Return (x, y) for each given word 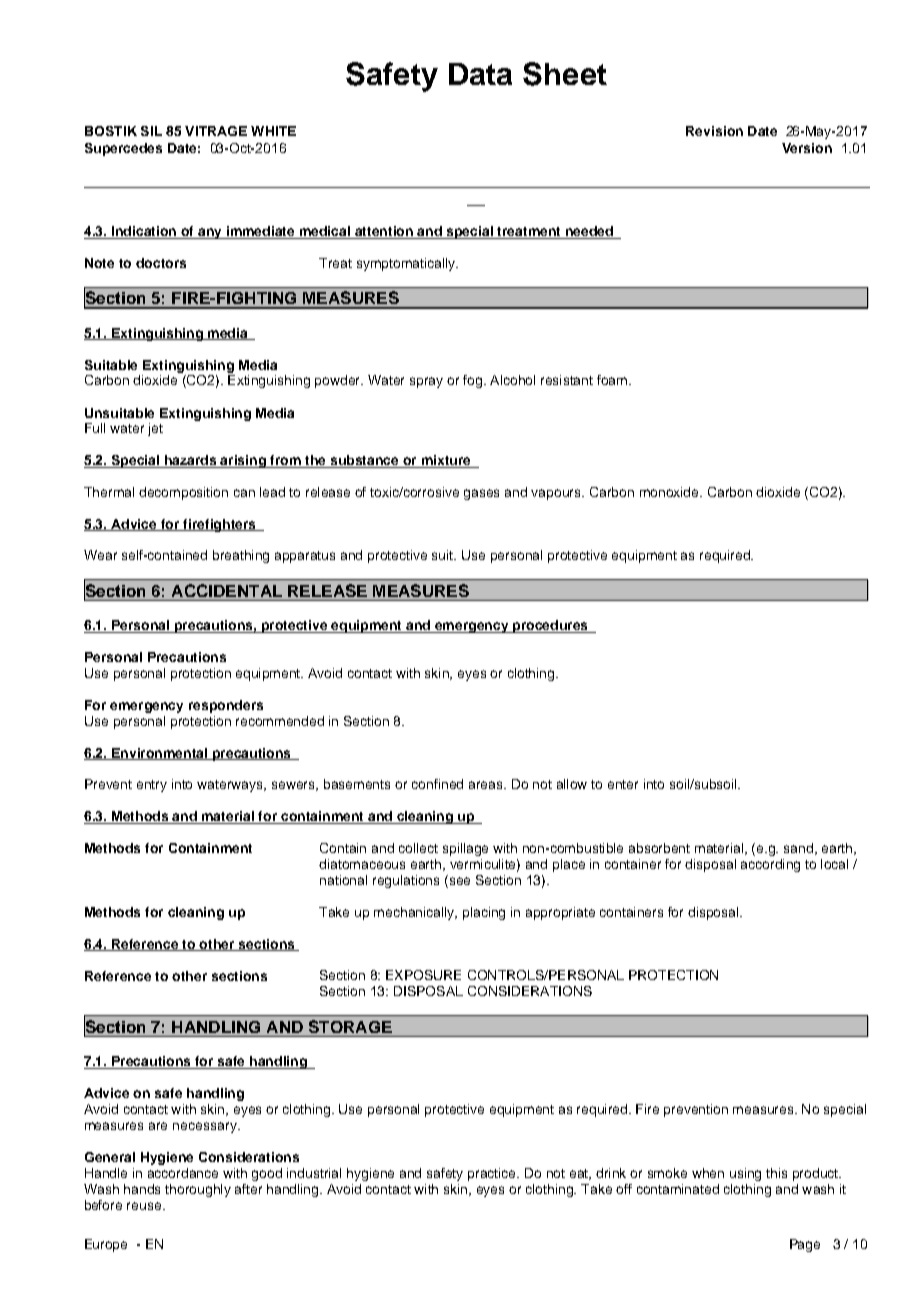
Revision (714, 131)
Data (480, 74)
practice (493, 1174)
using (745, 1174)
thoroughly (198, 1190)
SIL (151, 131)
